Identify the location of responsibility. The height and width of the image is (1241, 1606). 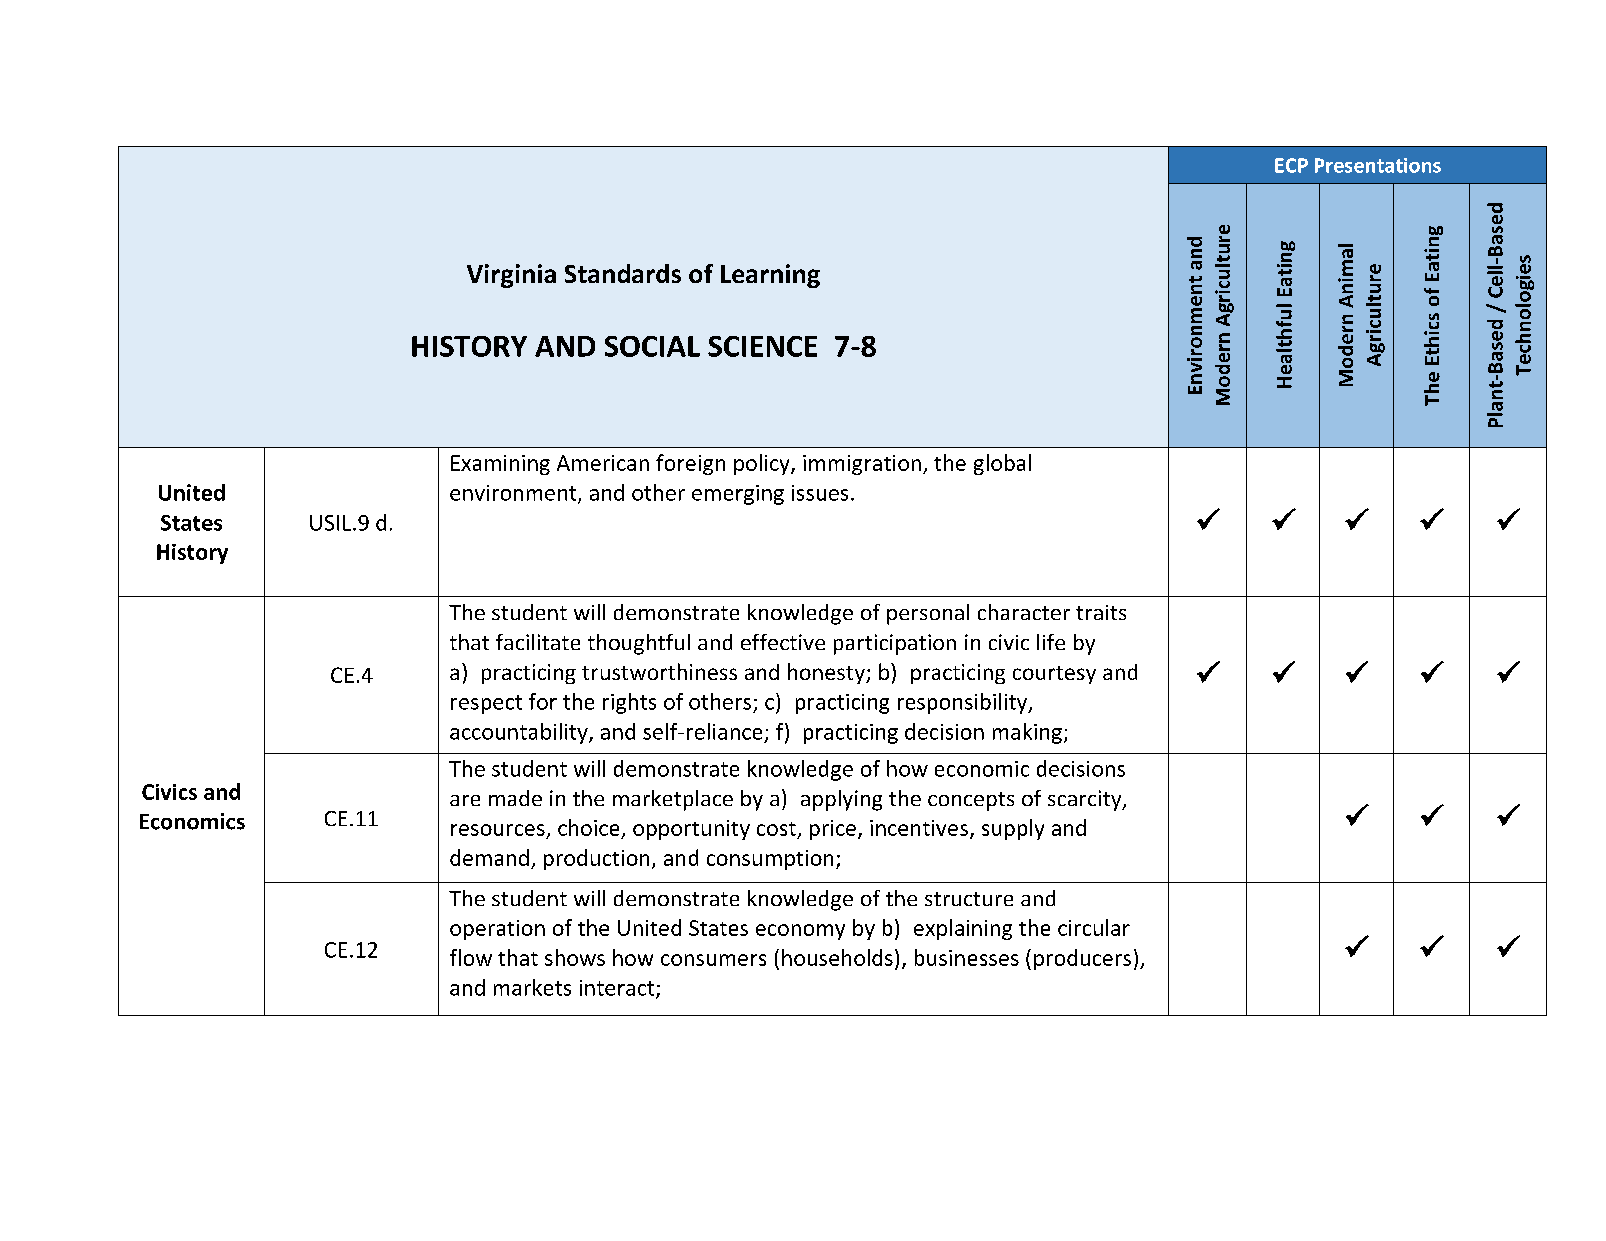
(964, 703).
